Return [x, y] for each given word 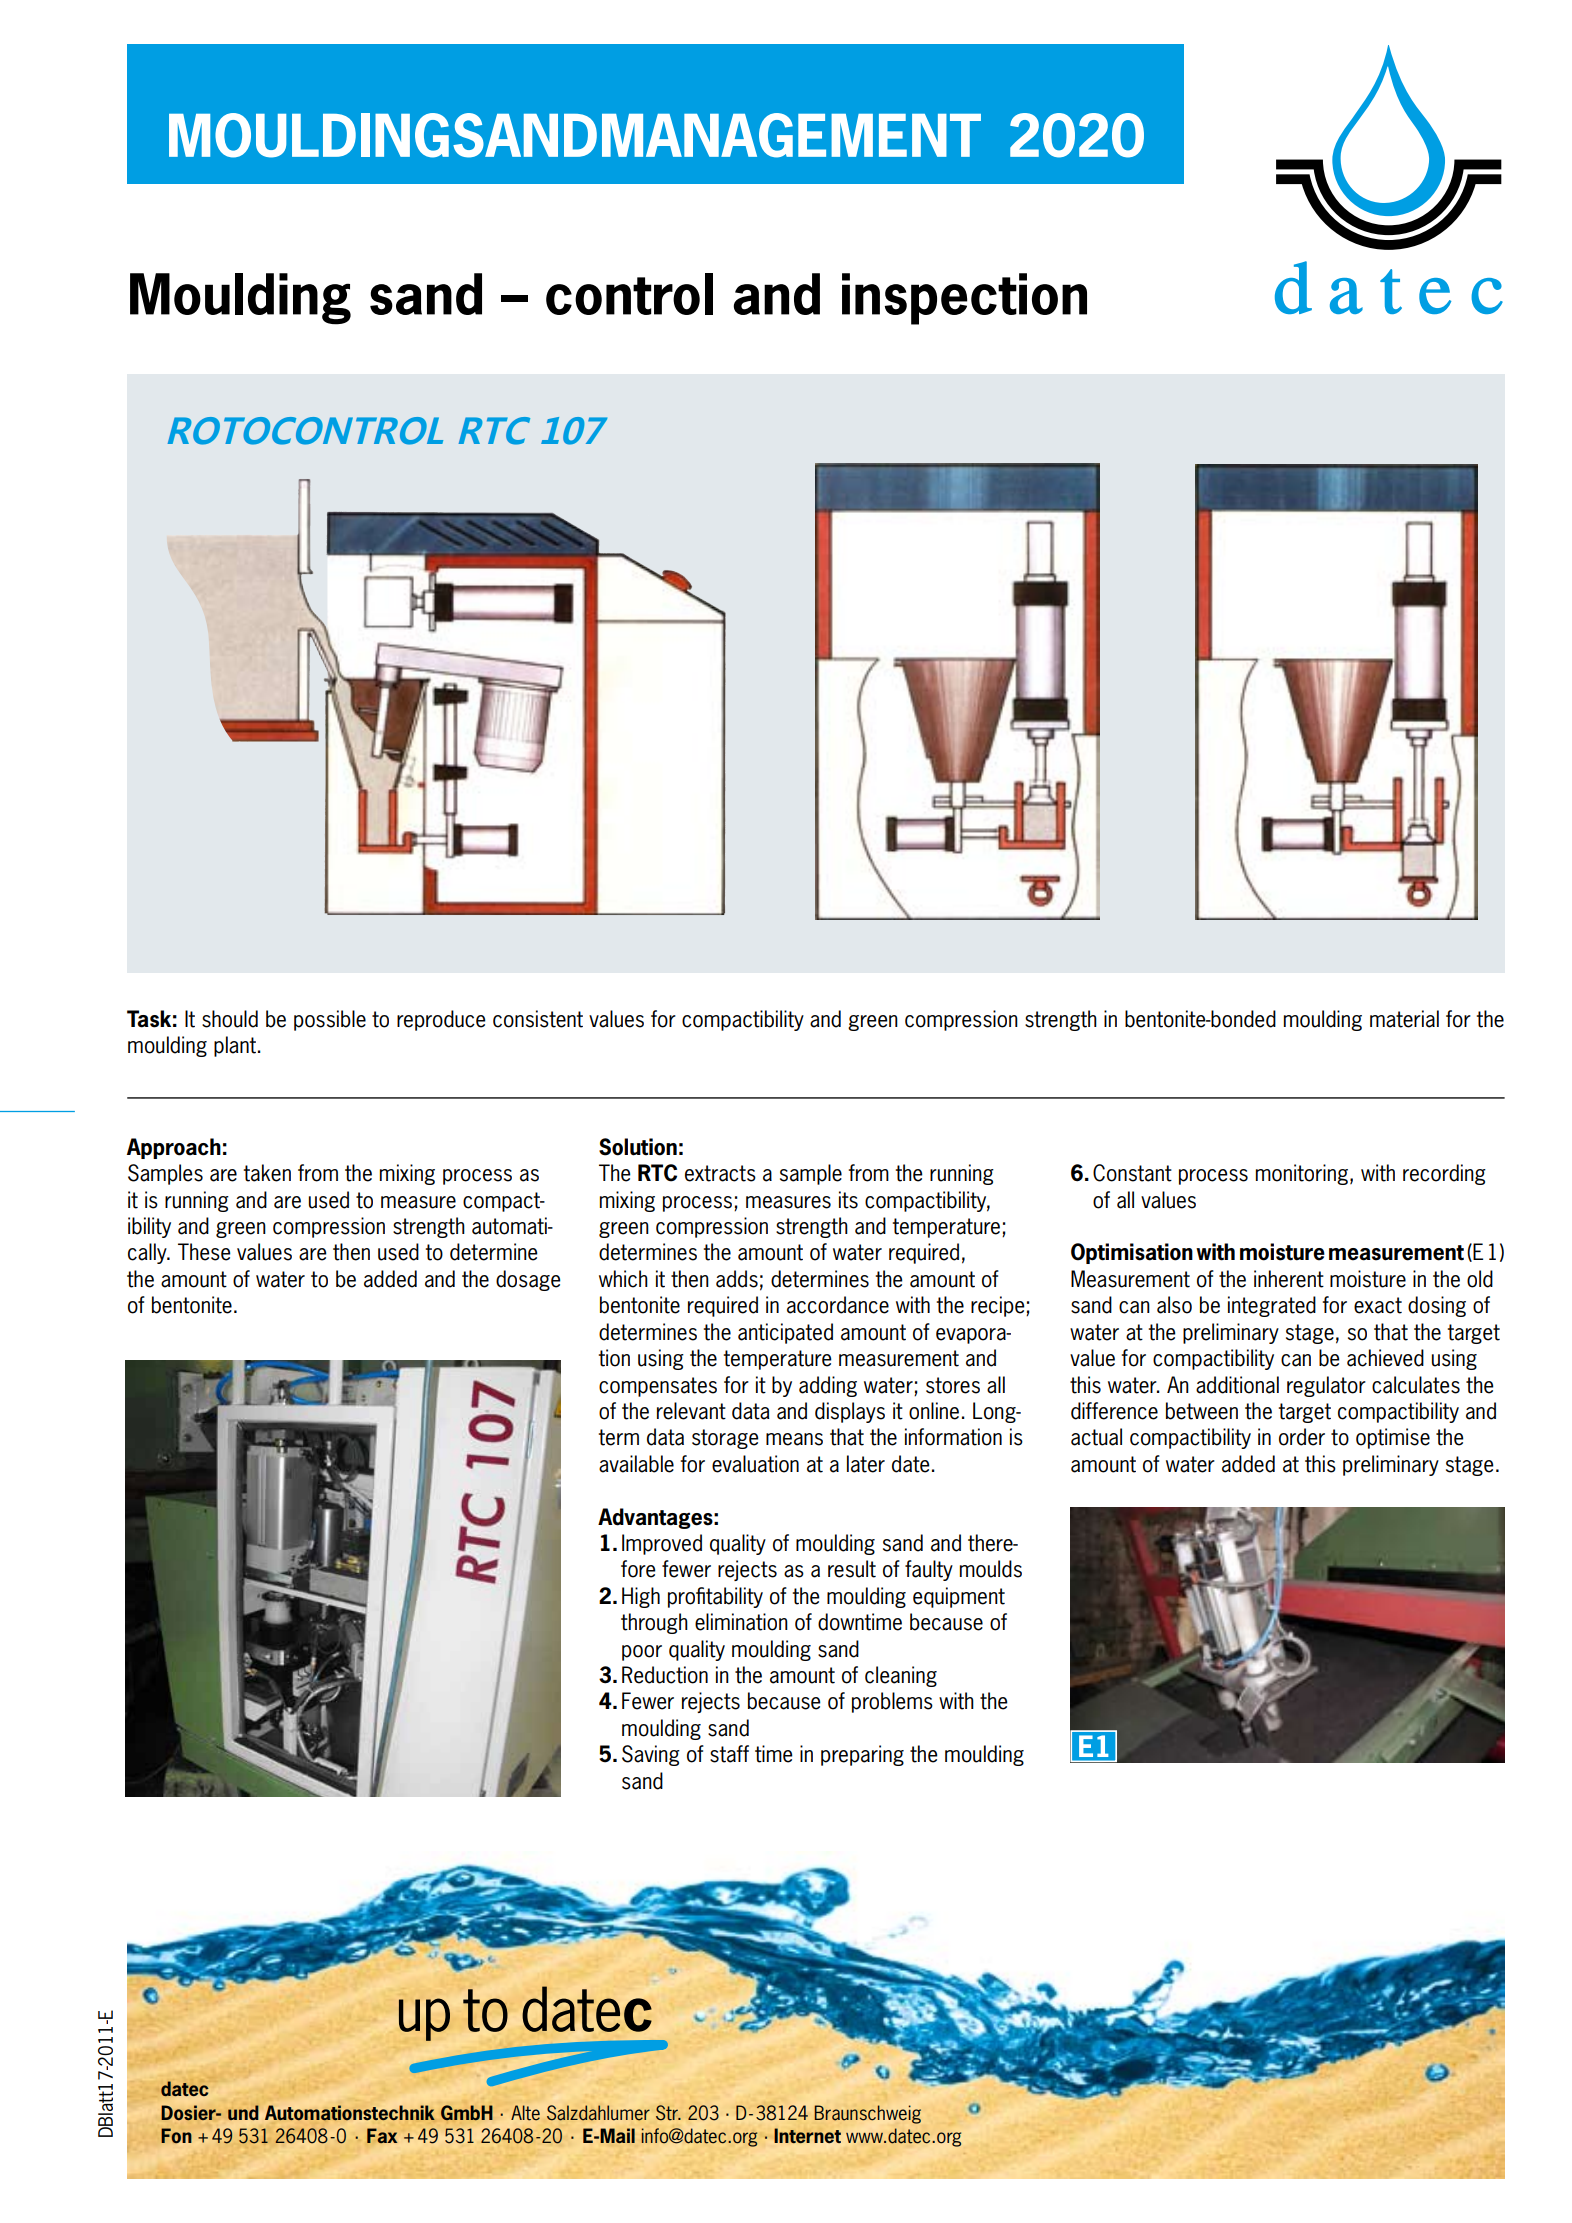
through [654, 1623]
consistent [538, 1019]
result [852, 1569]
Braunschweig [867, 2114]
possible [330, 1020]
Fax [382, 2135]
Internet [807, 2135]
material [1404, 1019]
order [1302, 1437]
